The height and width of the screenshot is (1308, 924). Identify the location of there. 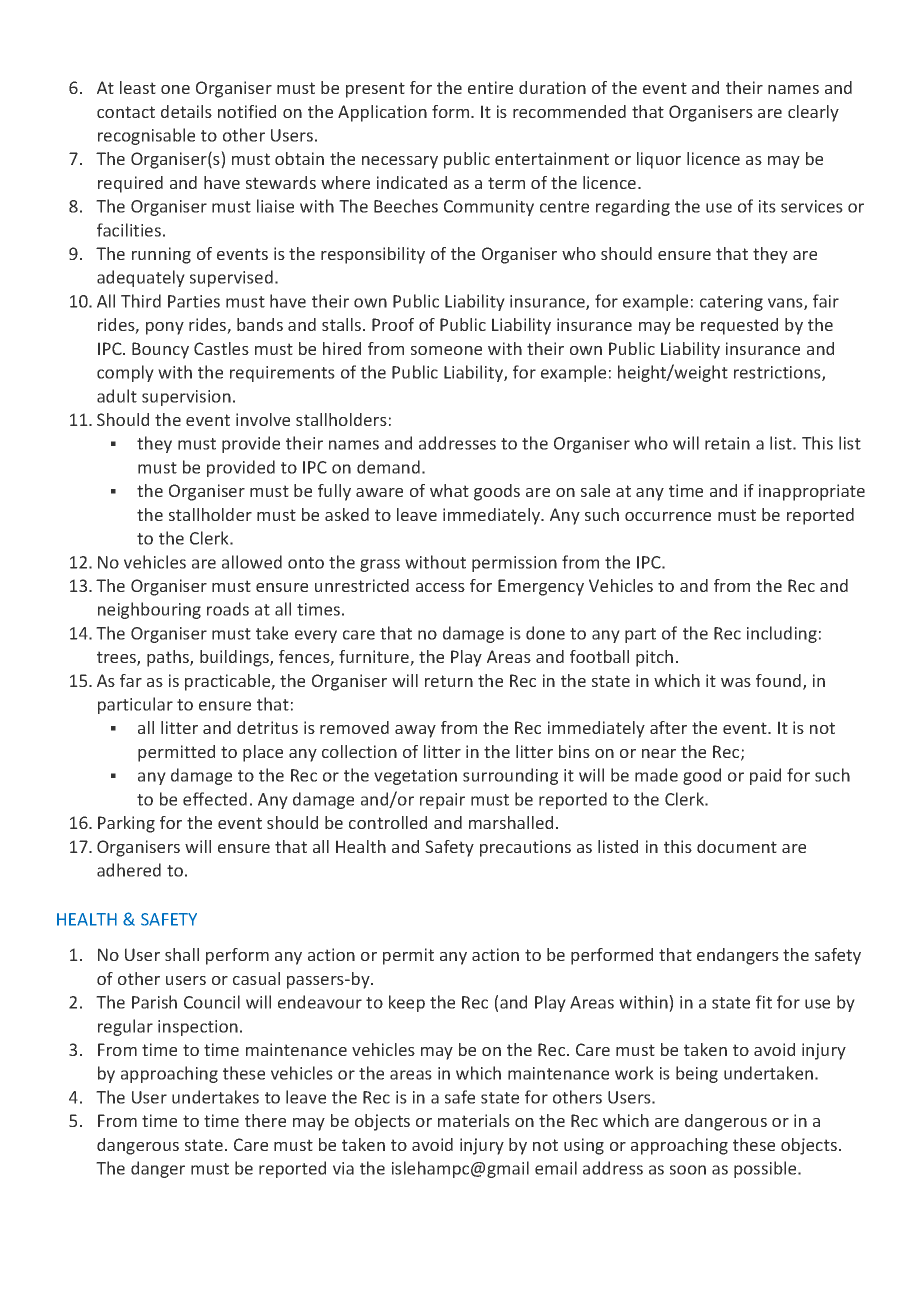
(265, 1120).
